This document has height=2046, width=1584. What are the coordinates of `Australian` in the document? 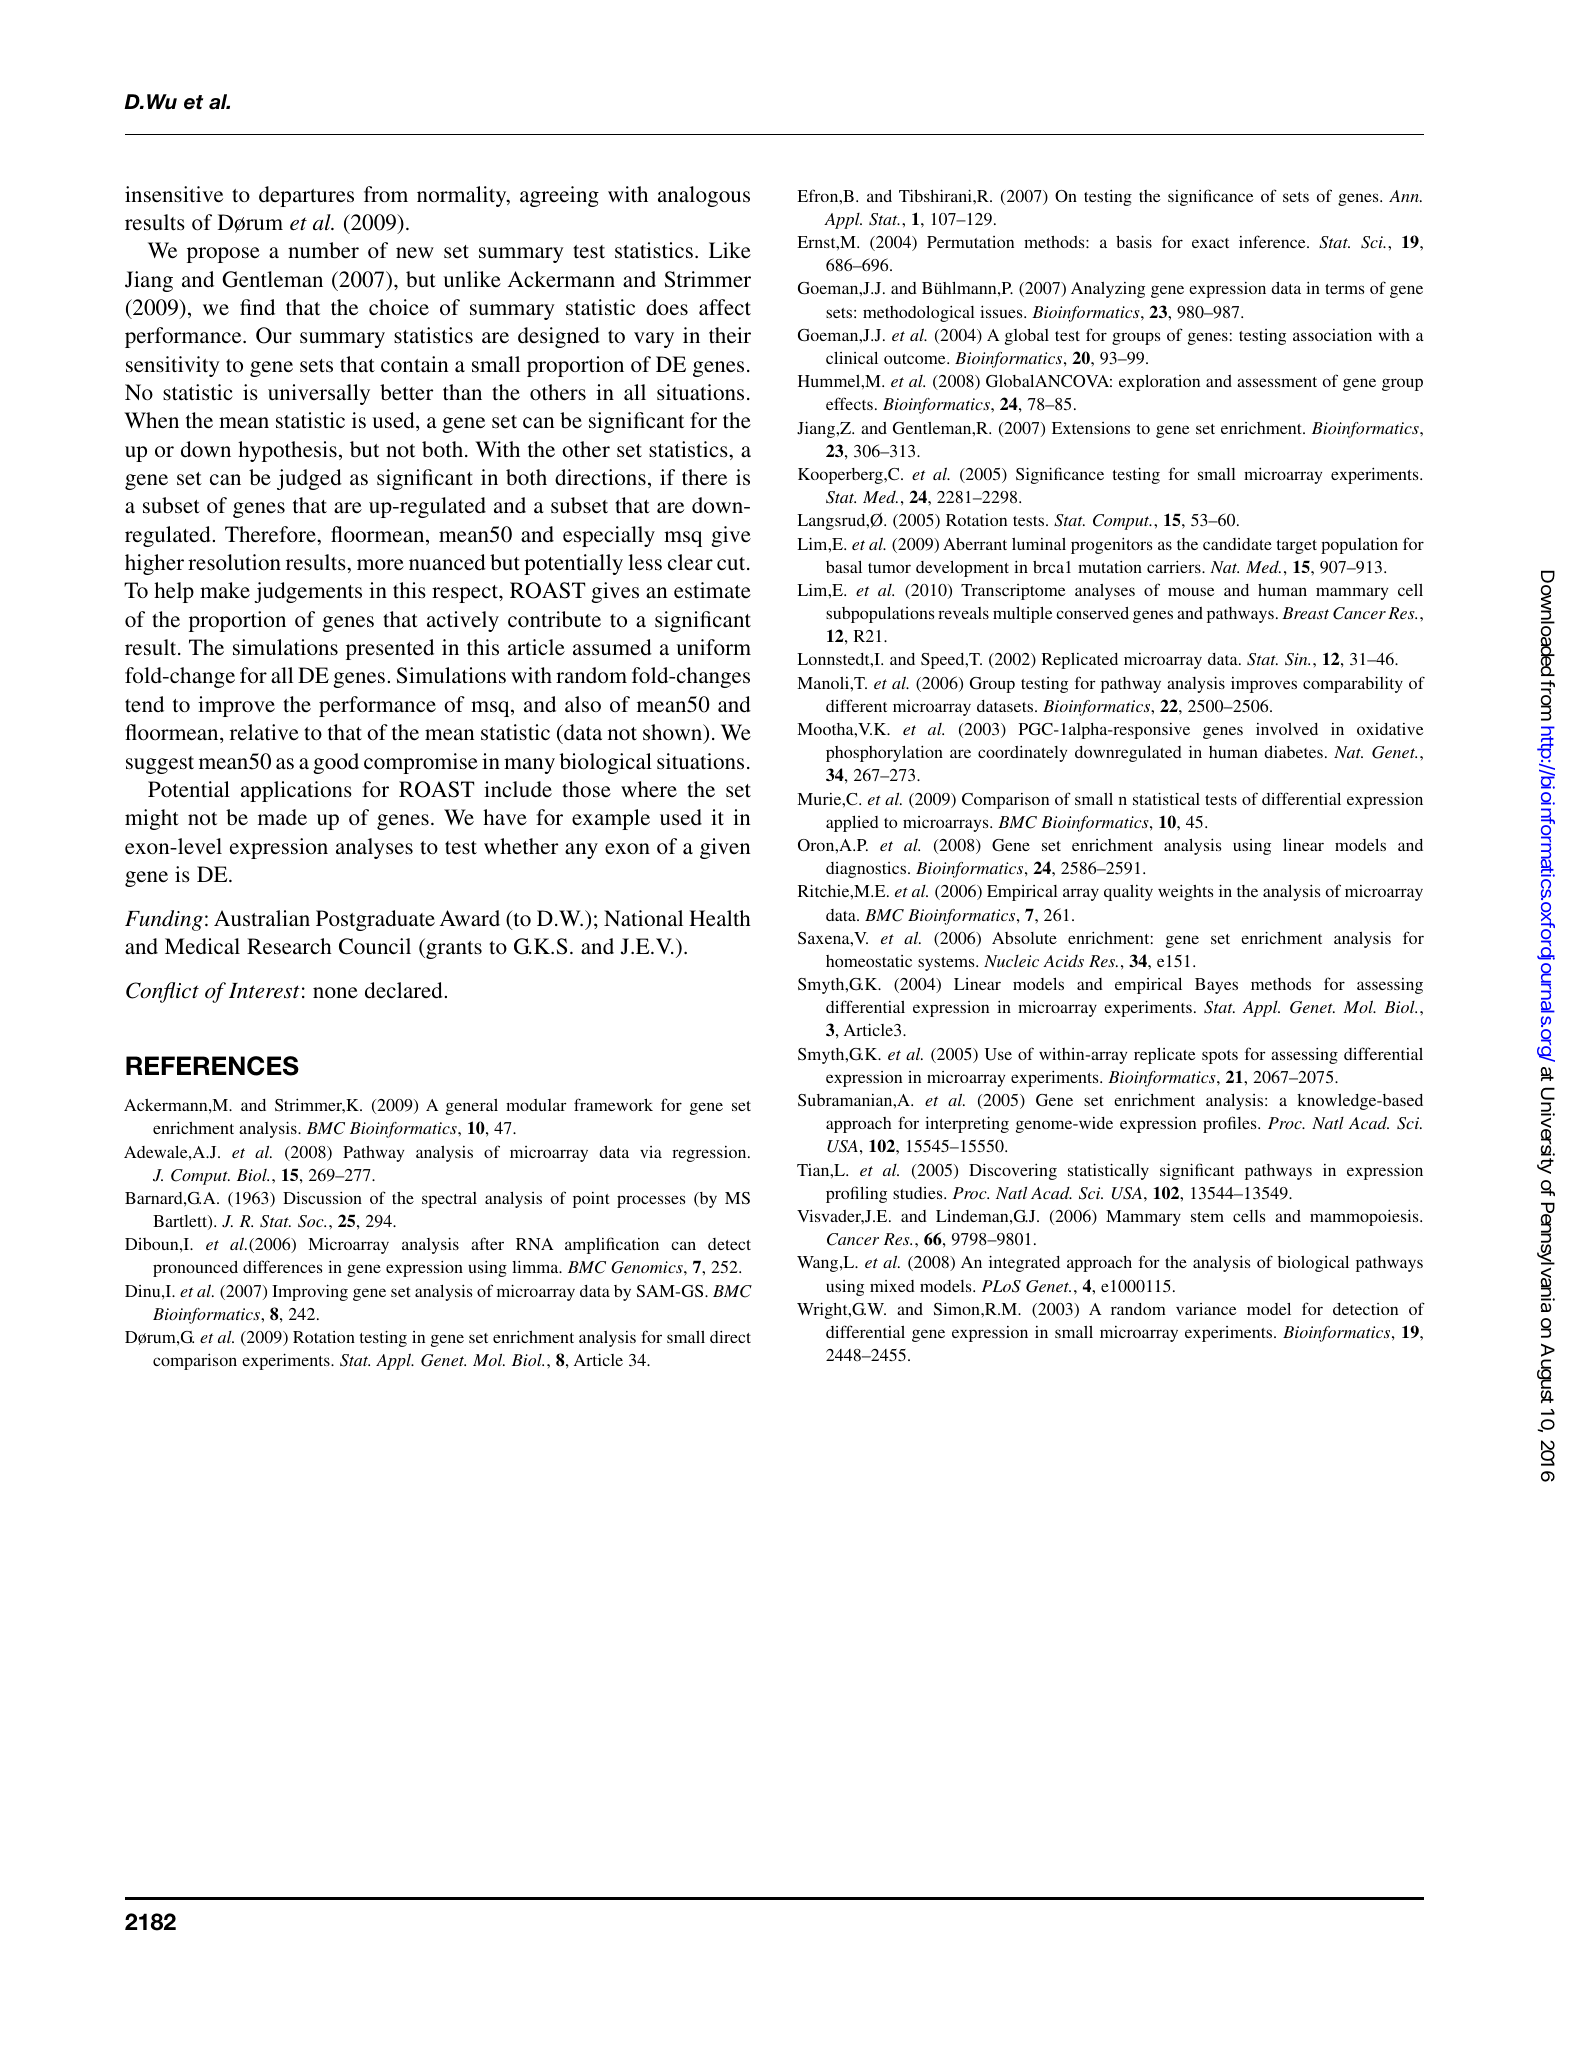 It's located at (262, 918).
